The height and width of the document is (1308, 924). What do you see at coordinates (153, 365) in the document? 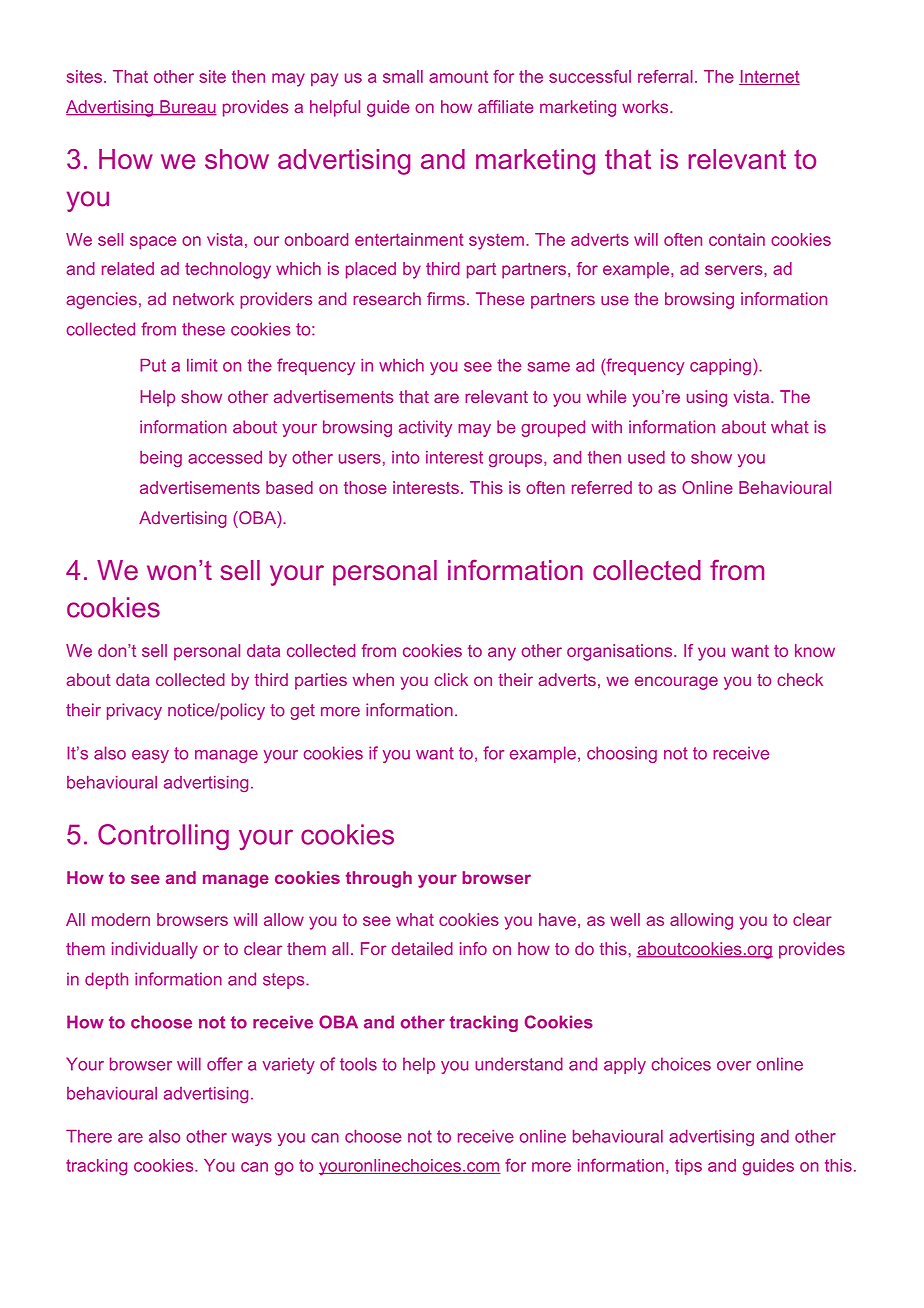
I see `Put` at bounding box center [153, 365].
